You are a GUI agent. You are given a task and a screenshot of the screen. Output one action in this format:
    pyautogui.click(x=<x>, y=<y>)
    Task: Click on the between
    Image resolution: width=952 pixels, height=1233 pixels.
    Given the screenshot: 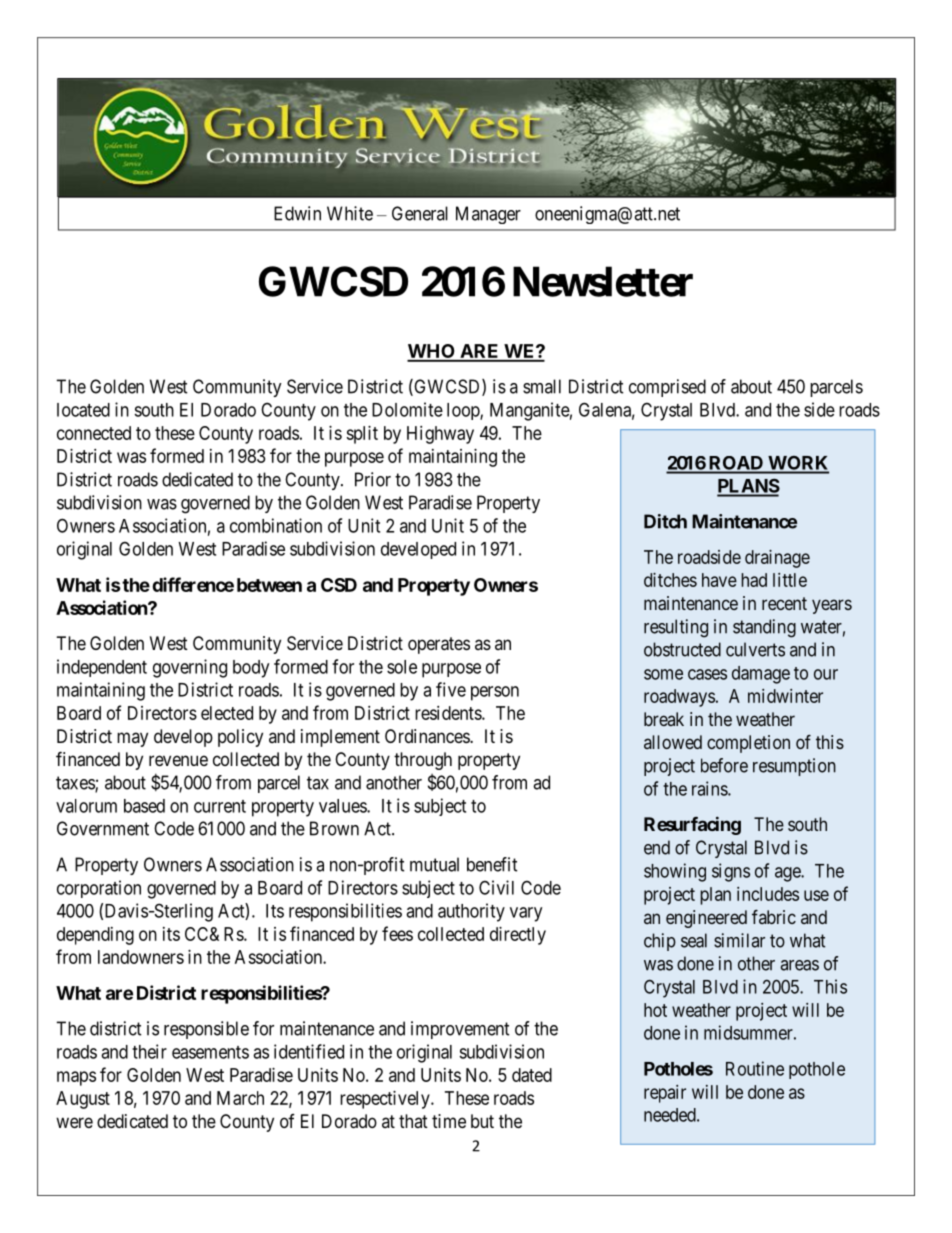 What is the action you would take?
    pyautogui.click(x=269, y=585)
